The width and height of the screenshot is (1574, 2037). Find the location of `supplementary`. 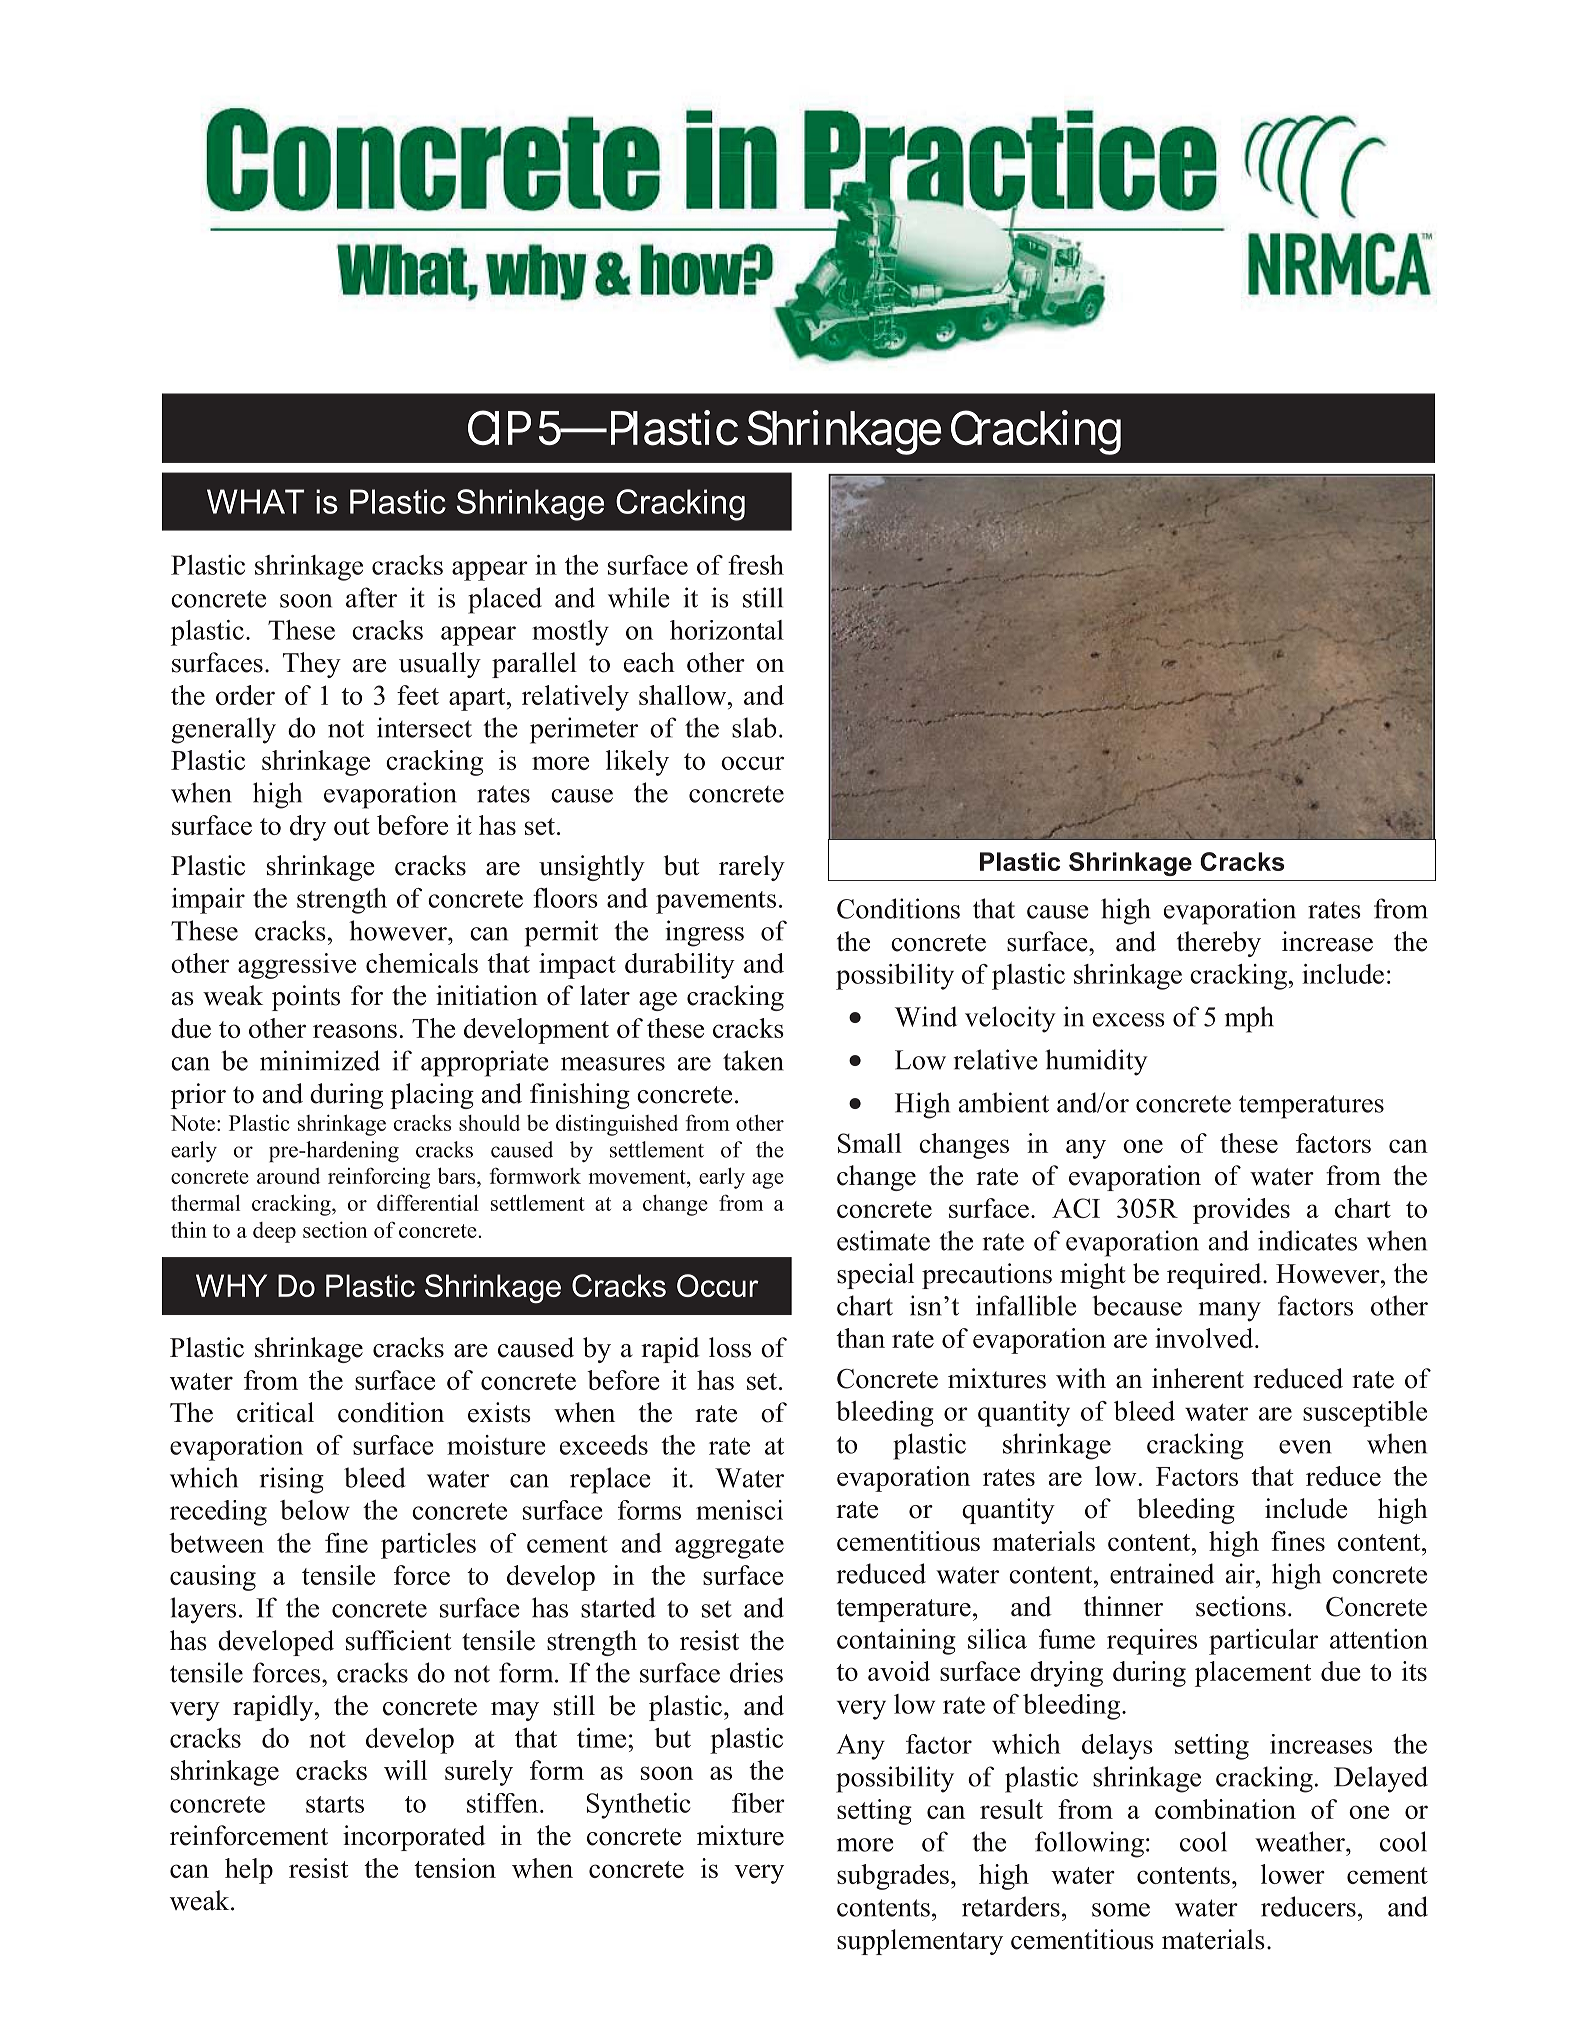

supplementary is located at coordinates (920, 1942).
